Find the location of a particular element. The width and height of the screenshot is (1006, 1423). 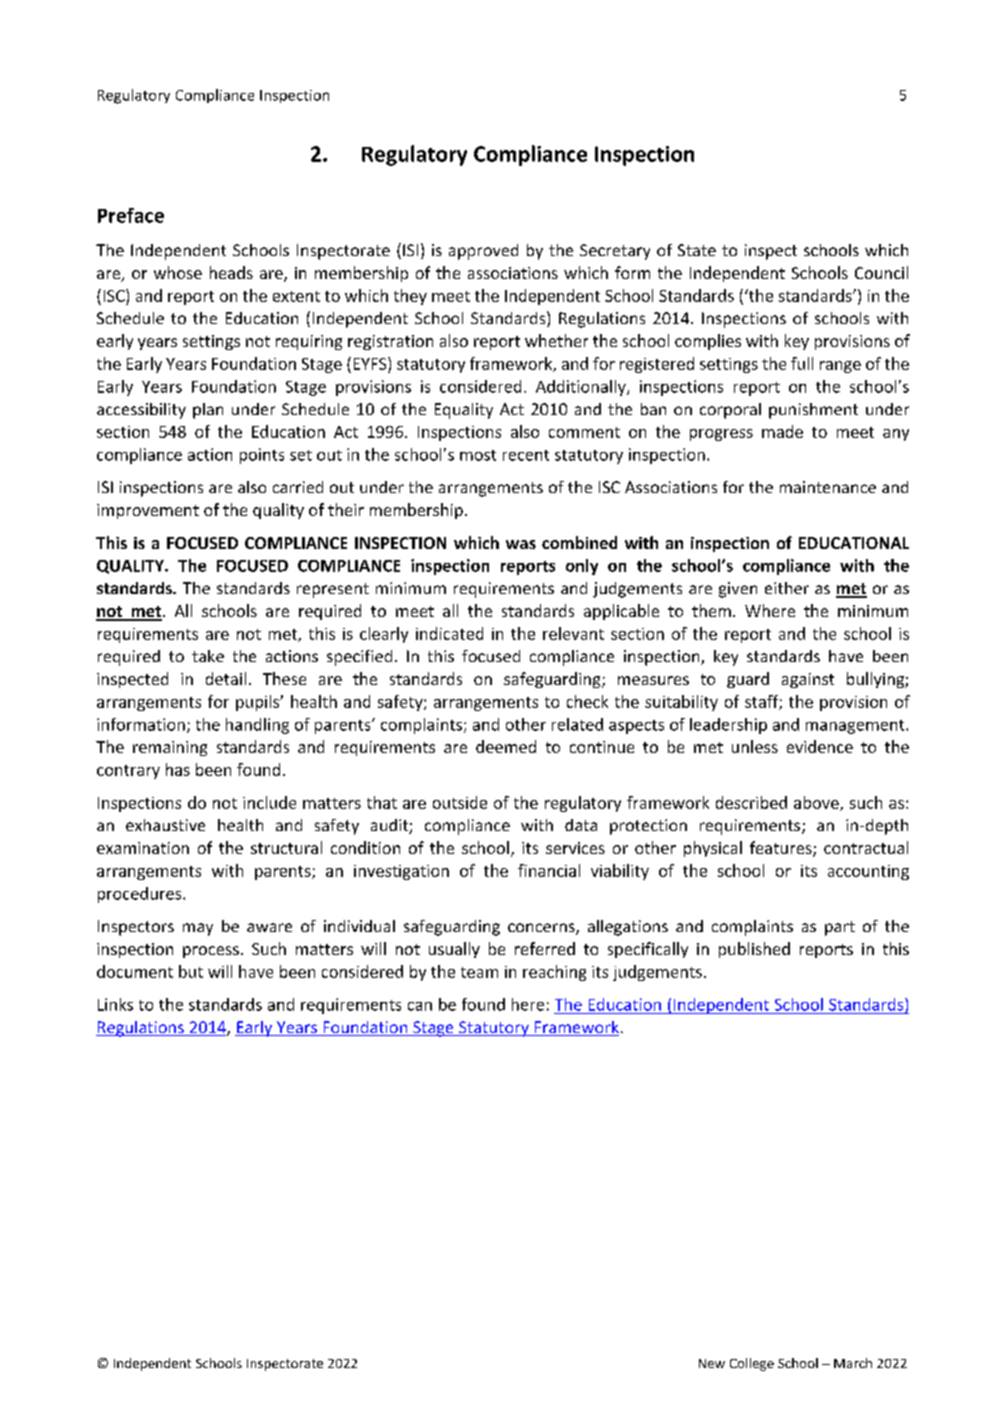

above is located at coordinates (817, 803).
